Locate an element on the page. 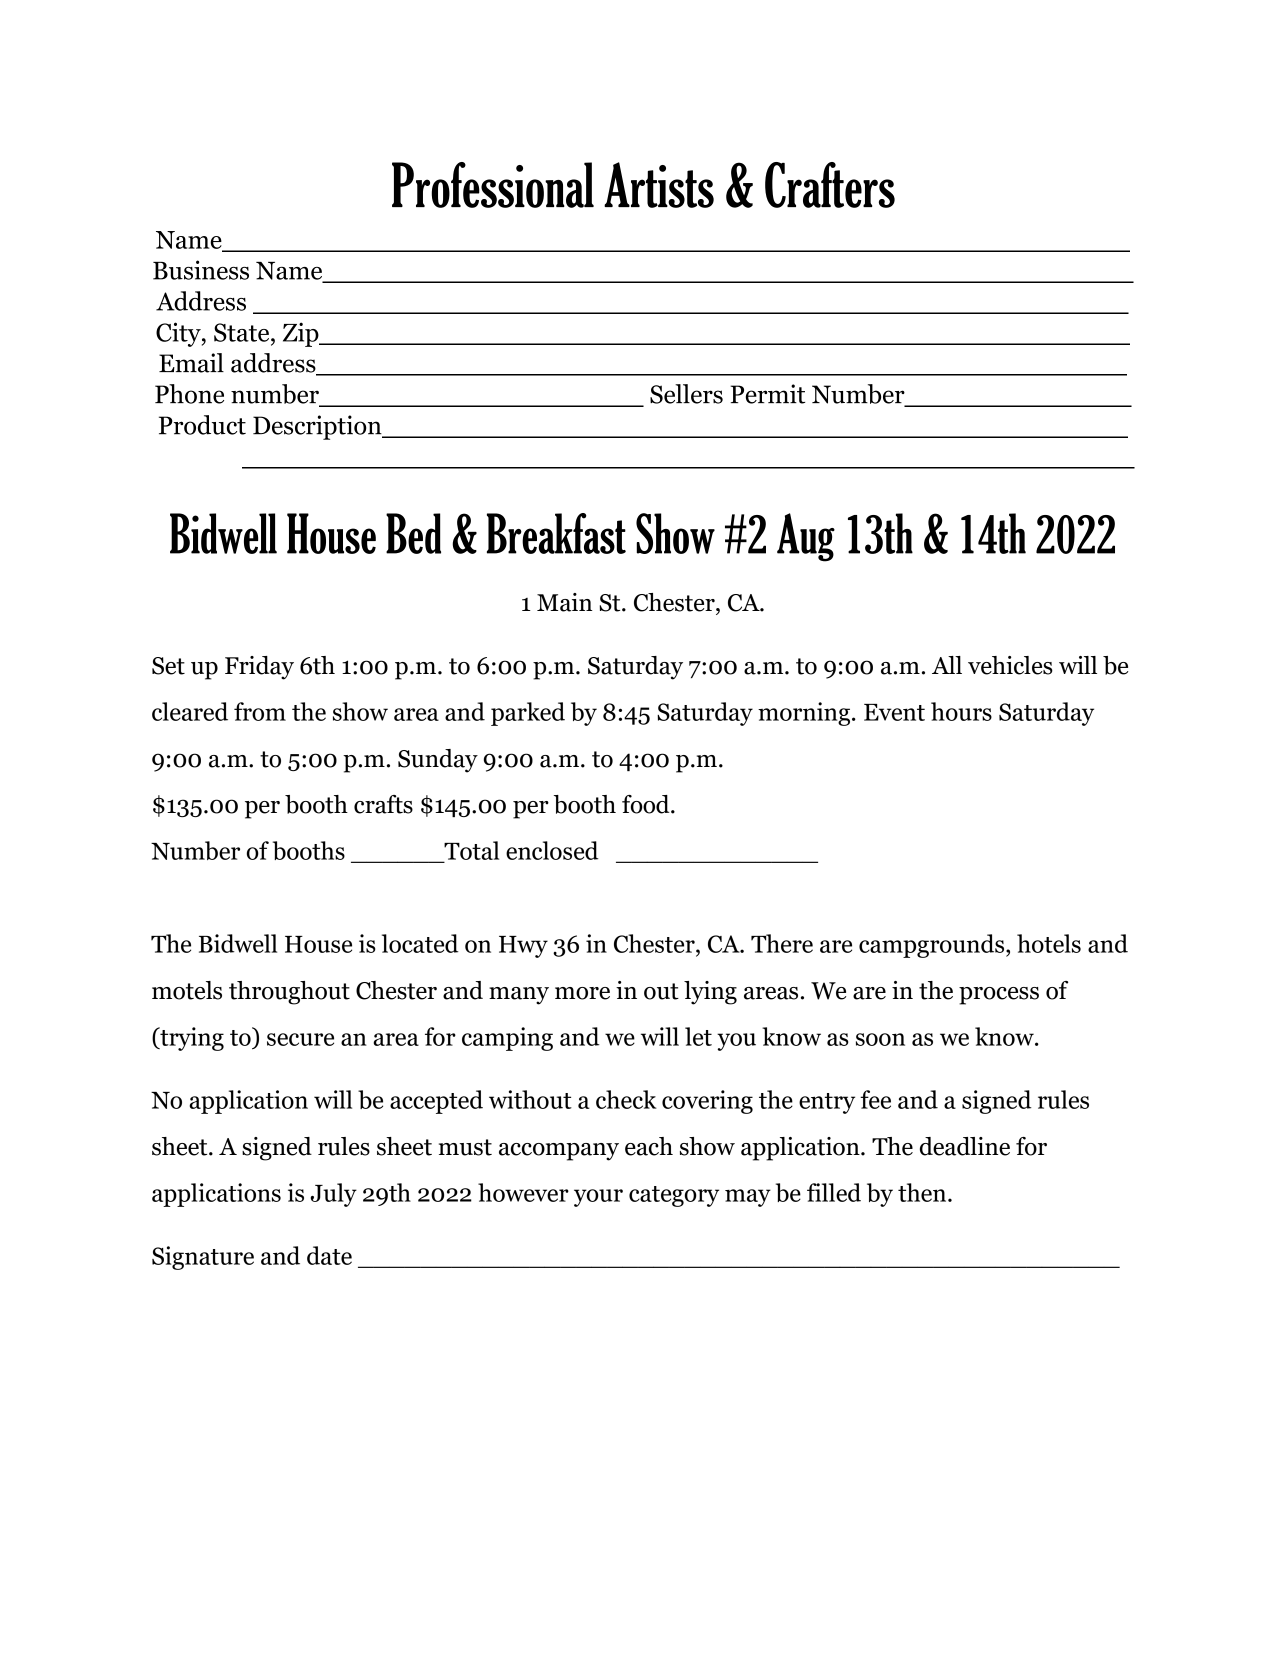  more is located at coordinates (582, 993).
